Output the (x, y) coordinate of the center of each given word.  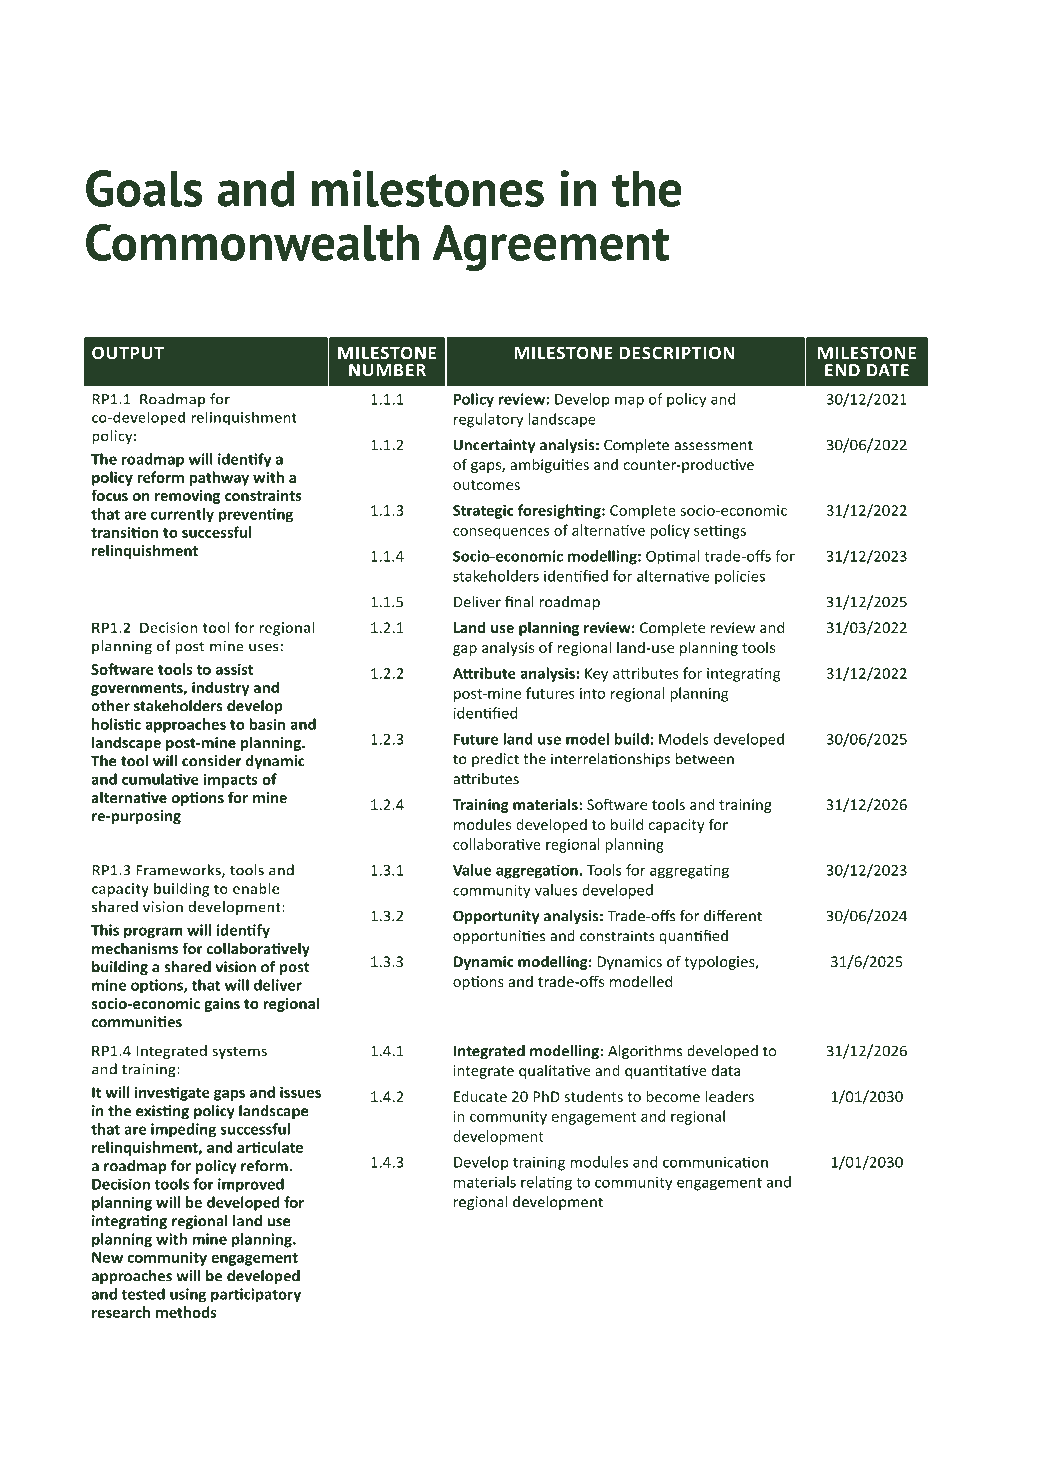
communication (715, 1162)
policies (740, 577)
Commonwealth (252, 242)
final (519, 602)
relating (546, 1183)
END (842, 370)
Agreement (551, 247)
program (153, 933)
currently (182, 515)
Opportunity (496, 917)
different (733, 916)
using (188, 1295)
